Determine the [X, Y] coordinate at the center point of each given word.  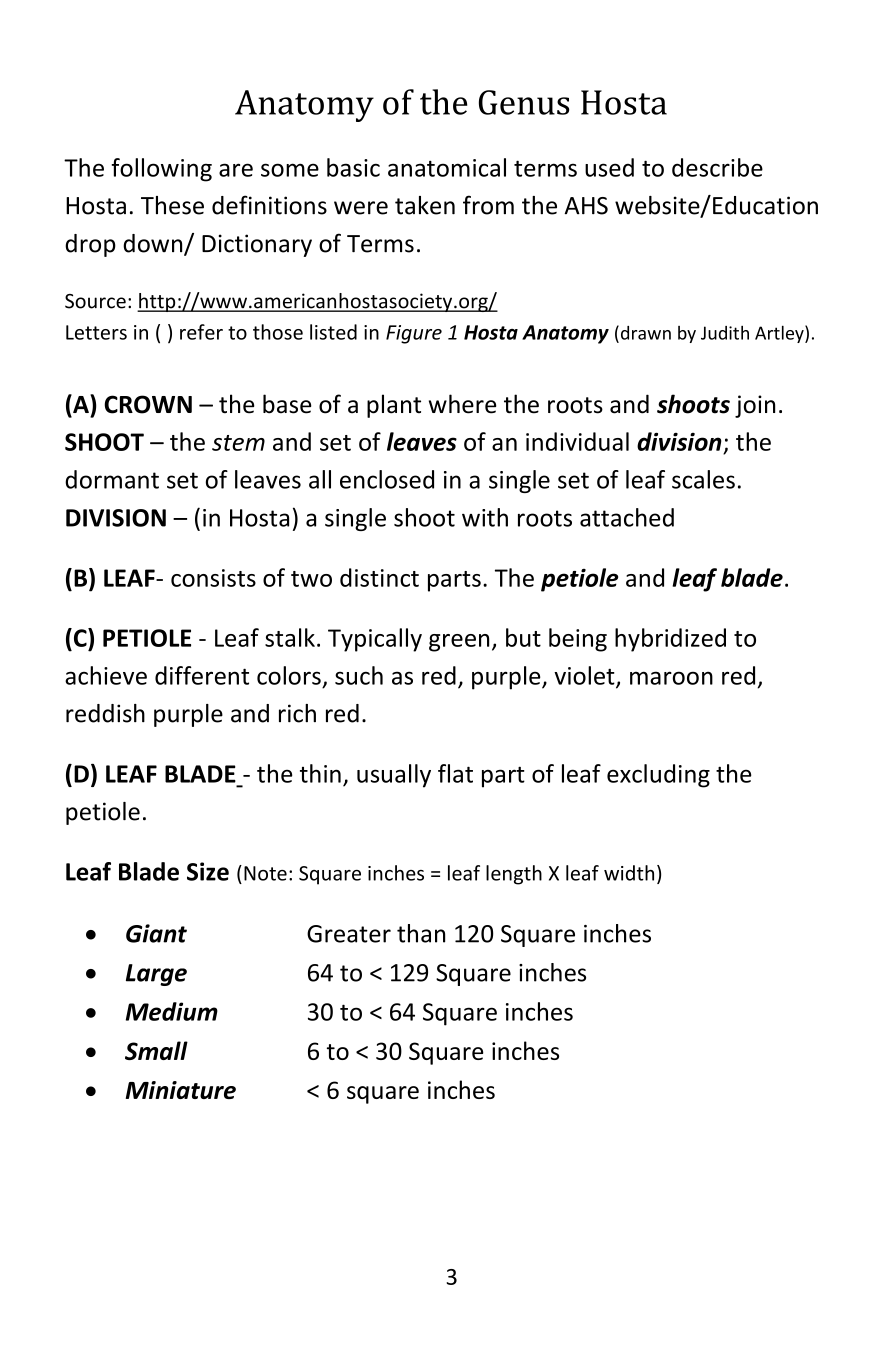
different [202, 675]
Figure [414, 334]
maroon [671, 678]
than [421, 933]
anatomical [447, 167]
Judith [725, 333]
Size [208, 871]
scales [703, 479]
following [161, 170]
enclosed [387, 479]
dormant [112, 479]
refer [201, 332]
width [629, 873]
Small [156, 1050]
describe [717, 167]
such [359, 675]
